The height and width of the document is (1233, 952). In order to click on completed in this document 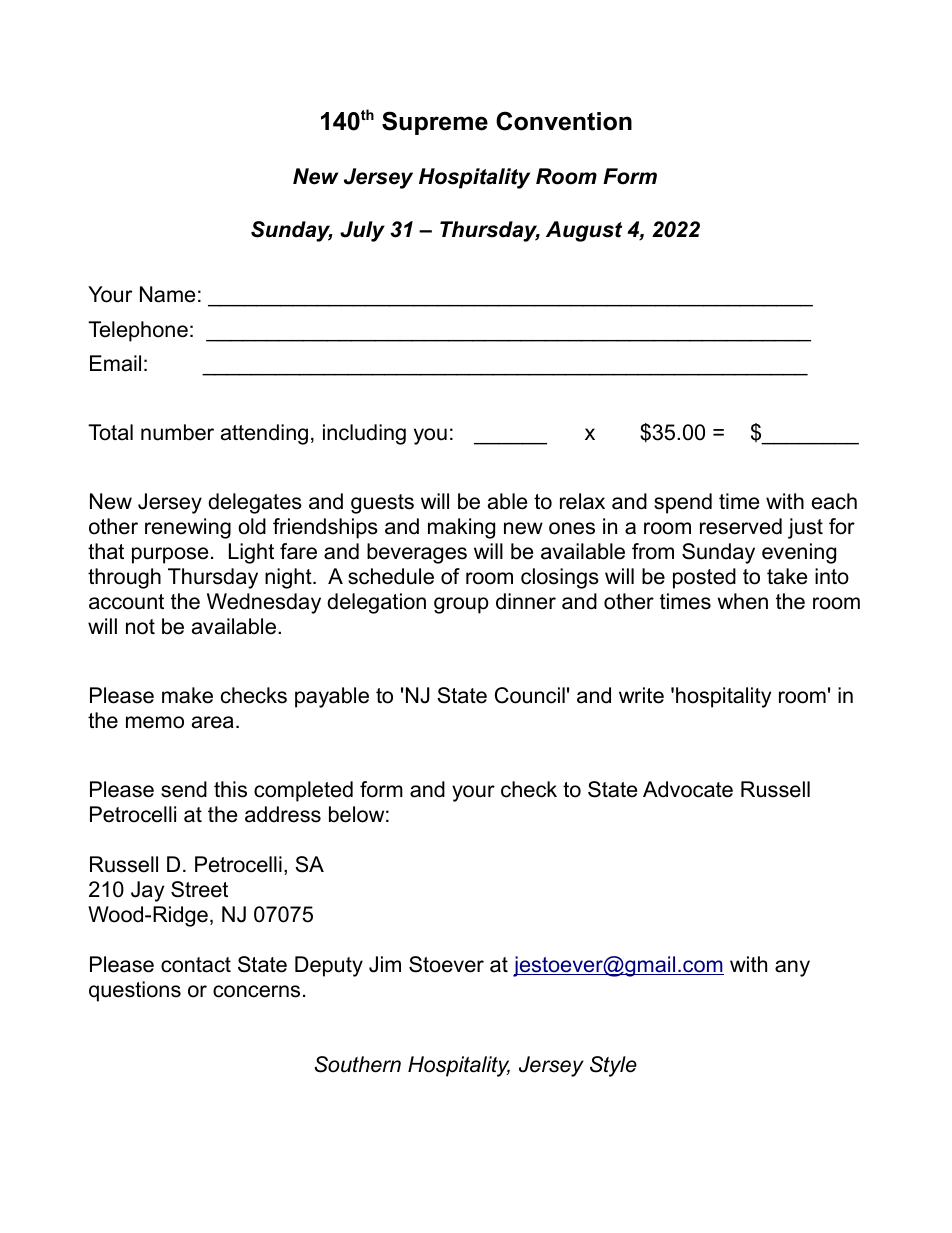, I will do `click(303, 791)`.
